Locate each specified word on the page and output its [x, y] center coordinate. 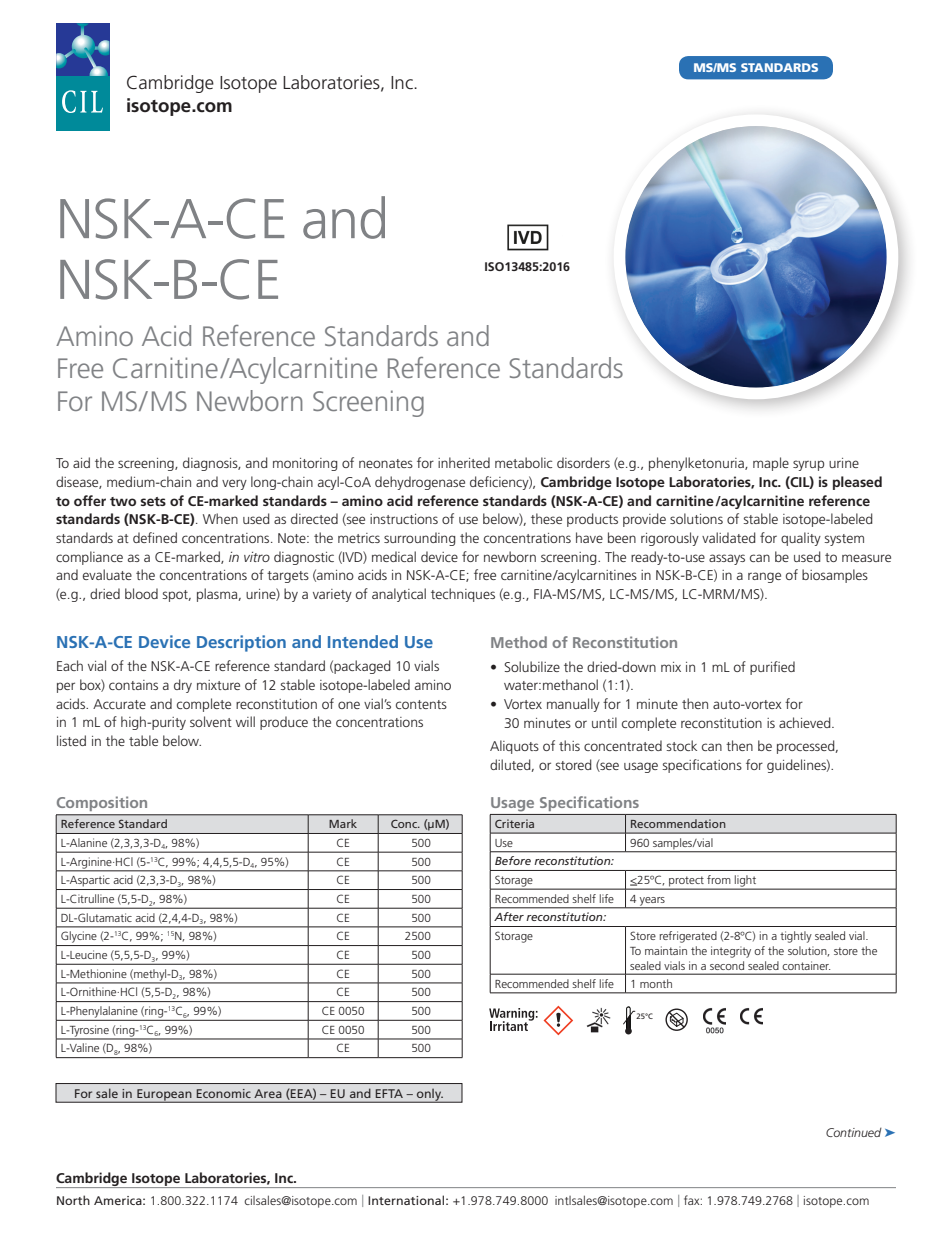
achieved [806, 722]
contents [421, 704]
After [509, 916]
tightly [796, 937]
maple [771, 464]
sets [153, 501]
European [164, 1096]
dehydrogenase [420, 483]
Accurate [119, 704]
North [73, 1200]
